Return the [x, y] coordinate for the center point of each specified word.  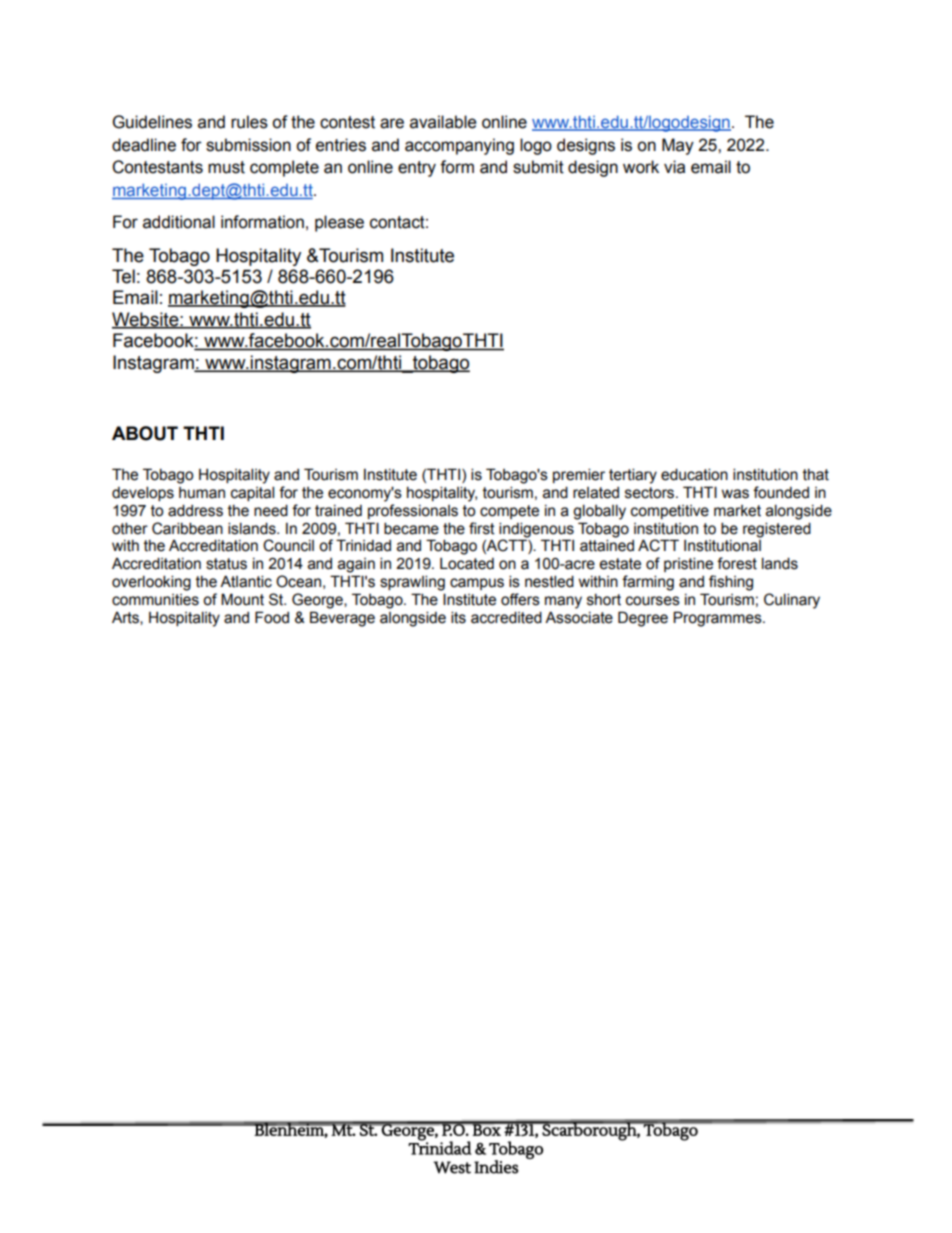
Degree [643, 619]
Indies [496, 1167]
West [452, 1167]
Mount [242, 599]
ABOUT [145, 433]
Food [272, 617]
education [694, 474]
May [678, 146]
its [458, 617]
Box [486, 1129]
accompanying [459, 146]
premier [579, 475]
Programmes [718, 619]
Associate [579, 617]
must [226, 167]
